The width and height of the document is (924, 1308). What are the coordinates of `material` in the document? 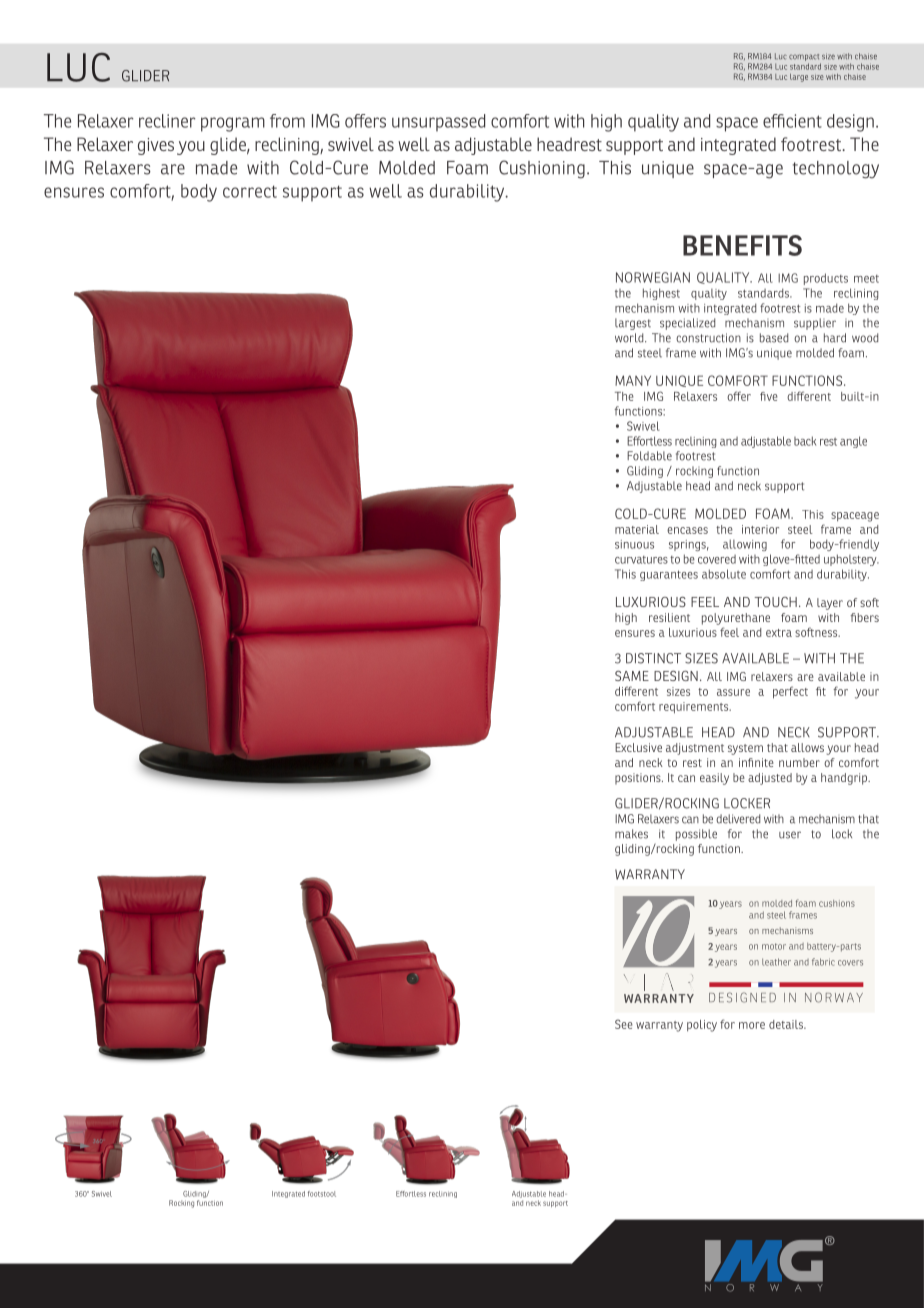 It's located at (637, 529).
